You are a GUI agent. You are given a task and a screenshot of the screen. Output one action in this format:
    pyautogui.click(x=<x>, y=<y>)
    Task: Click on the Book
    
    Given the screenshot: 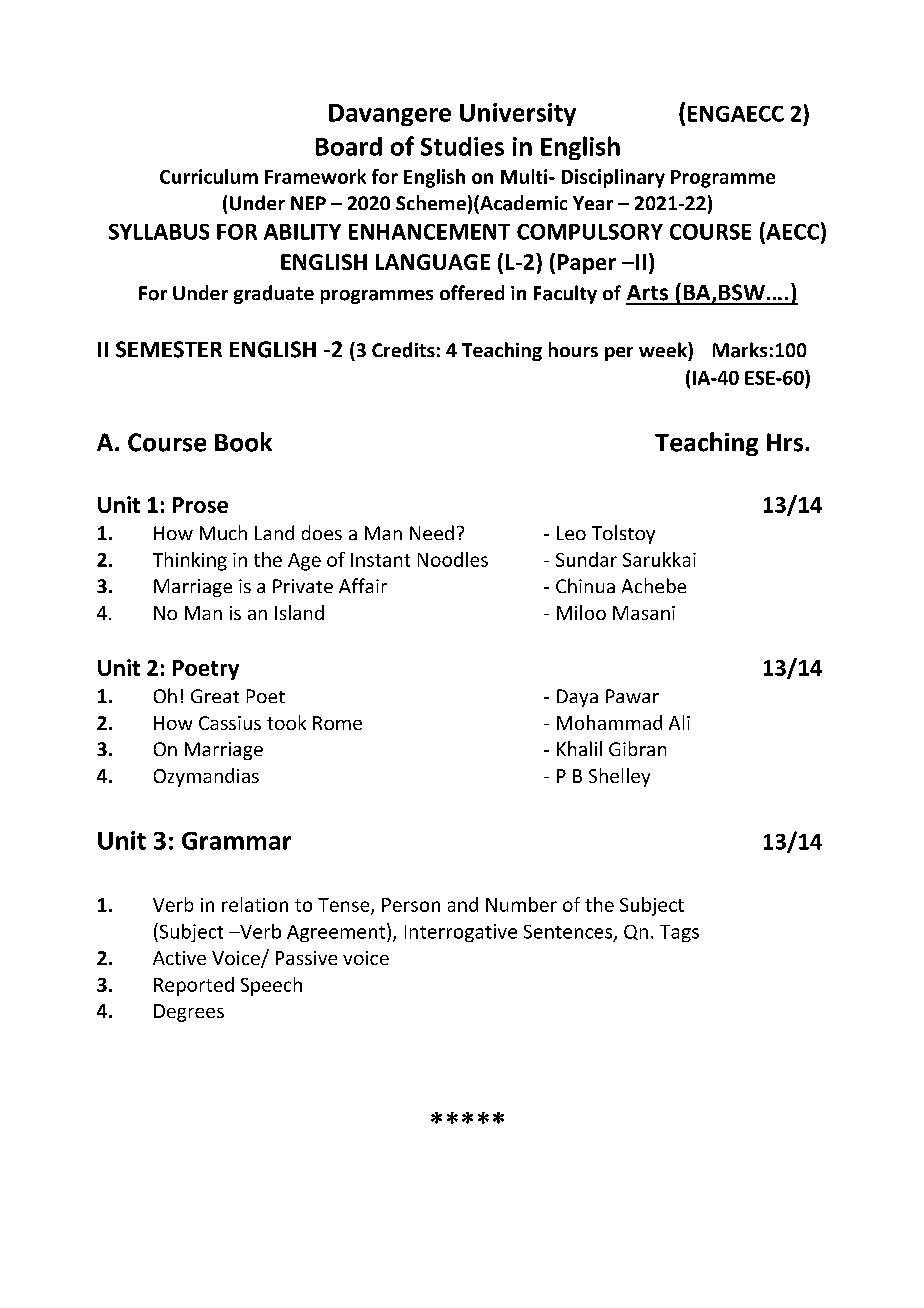 What is the action you would take?
    pyautogui.click(x=243, y=442)
